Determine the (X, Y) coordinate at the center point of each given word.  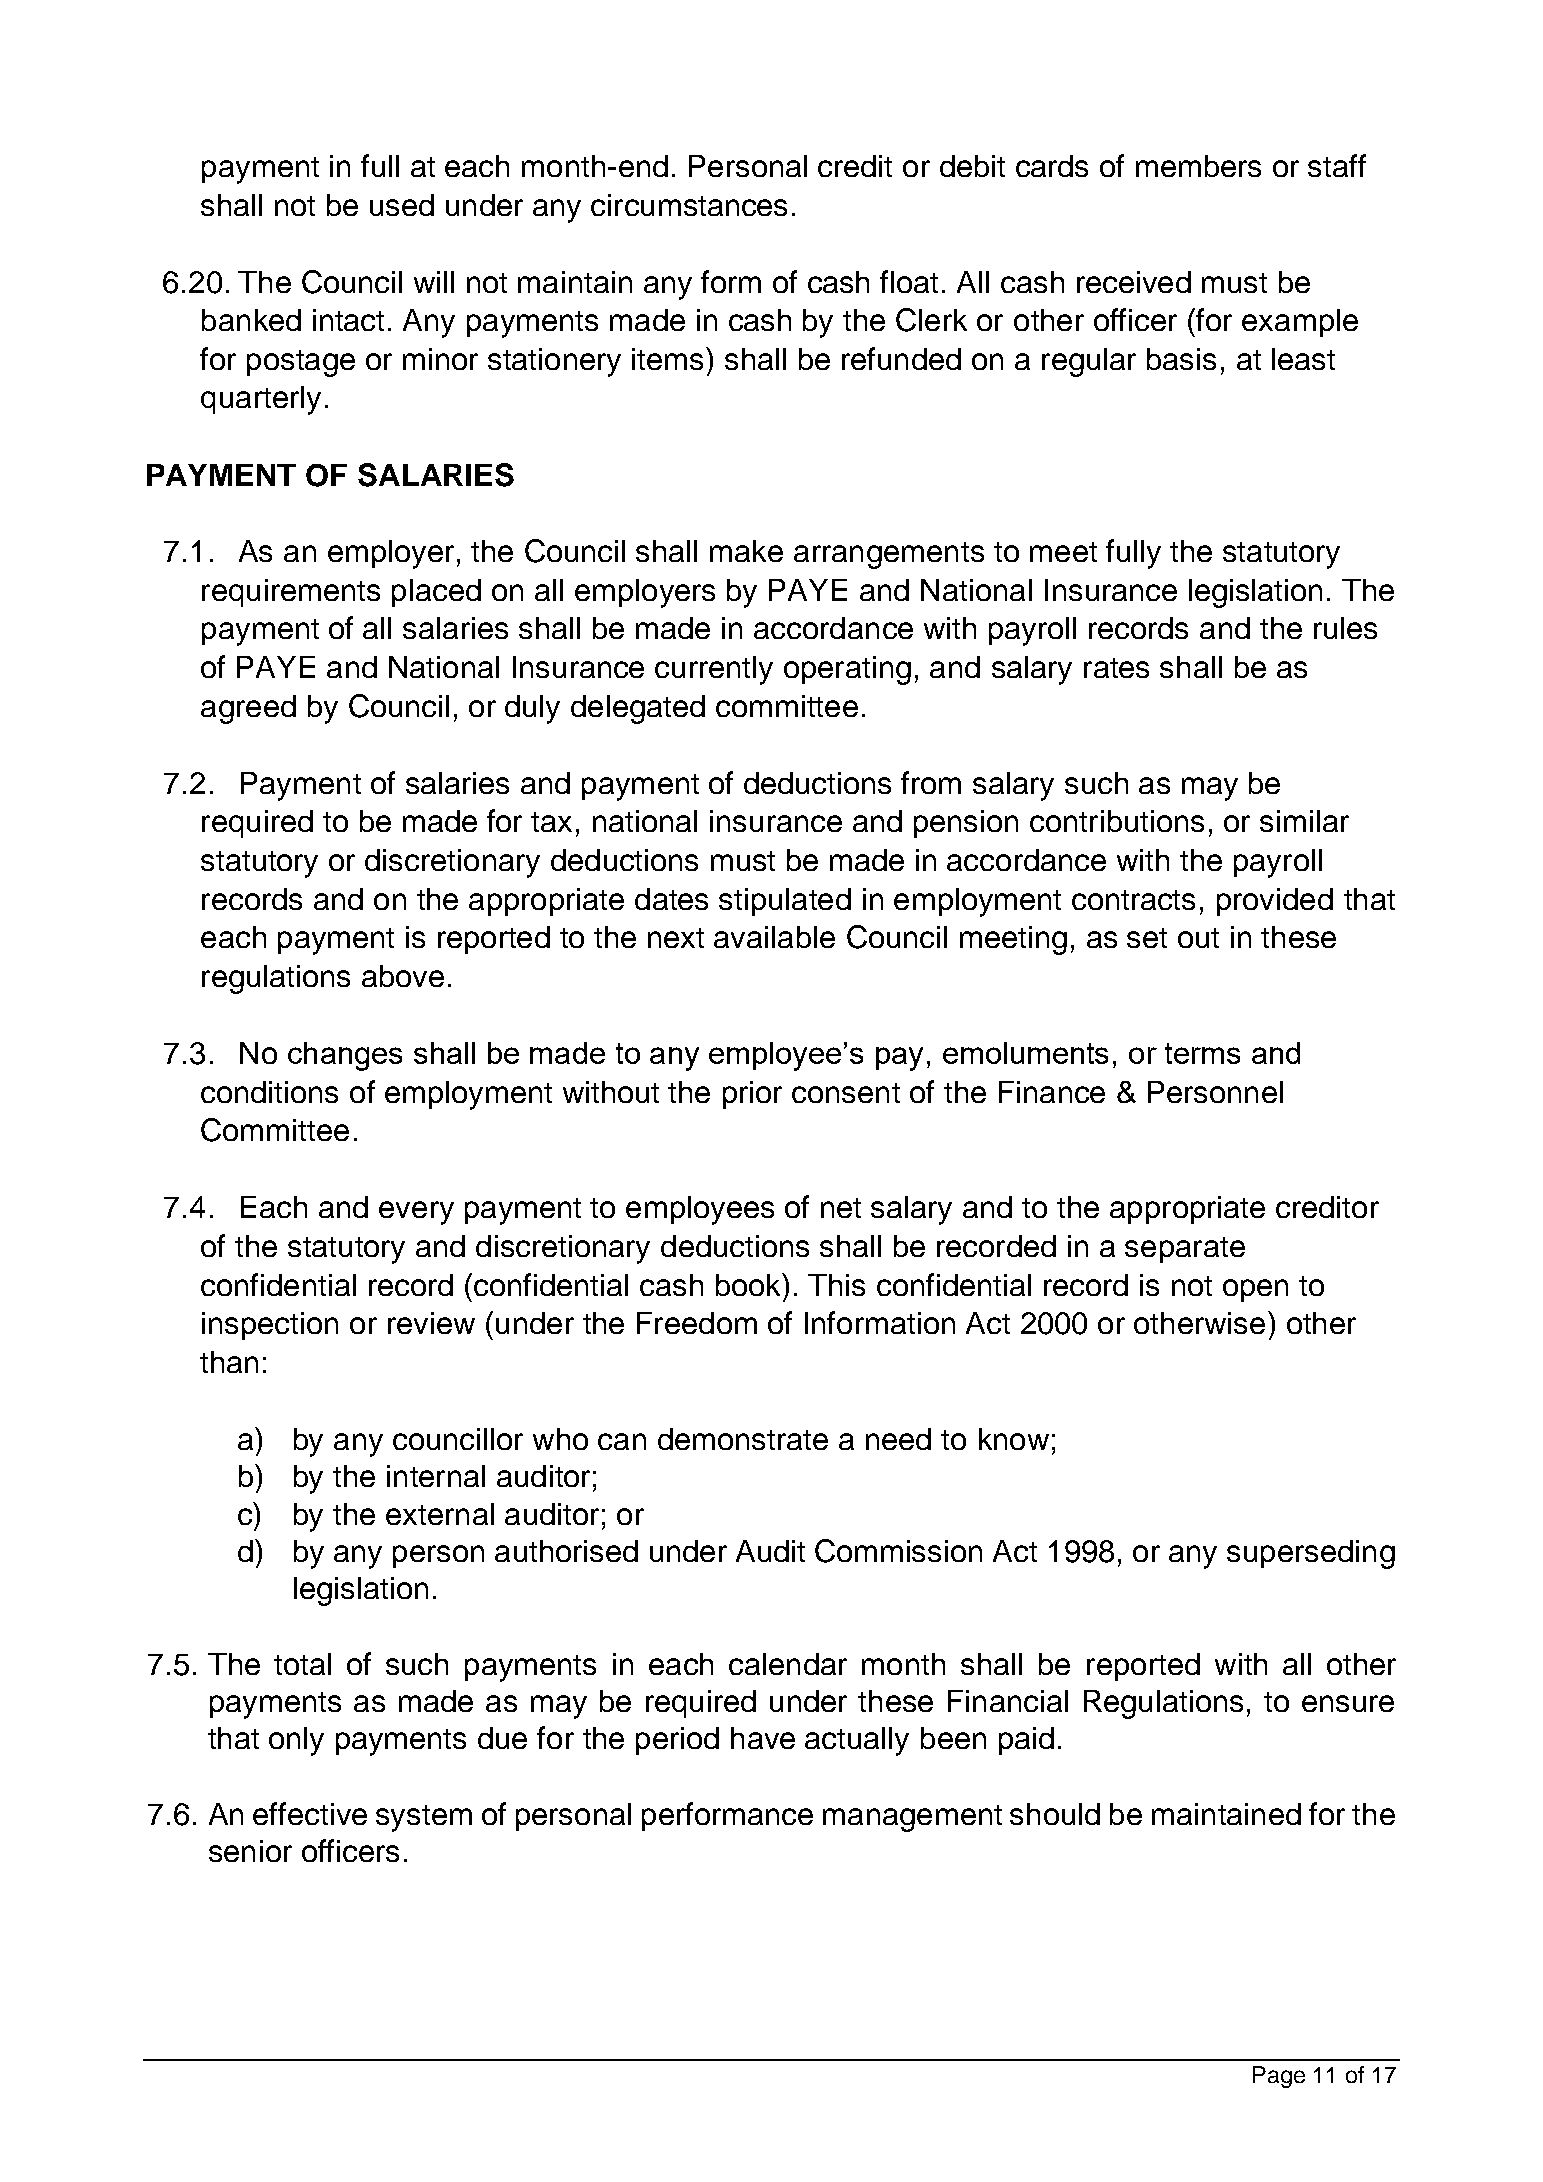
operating (847, 670)
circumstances (689, 205)
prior (752, 1095)
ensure (1348, 1703)
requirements (291, 593)
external (440, 1514)
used (402, 205)
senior (250, 1851)
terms (1202, 1053)
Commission (898, 1551)
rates (1116, 668)
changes (345, 1056)
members (1198, 166)
